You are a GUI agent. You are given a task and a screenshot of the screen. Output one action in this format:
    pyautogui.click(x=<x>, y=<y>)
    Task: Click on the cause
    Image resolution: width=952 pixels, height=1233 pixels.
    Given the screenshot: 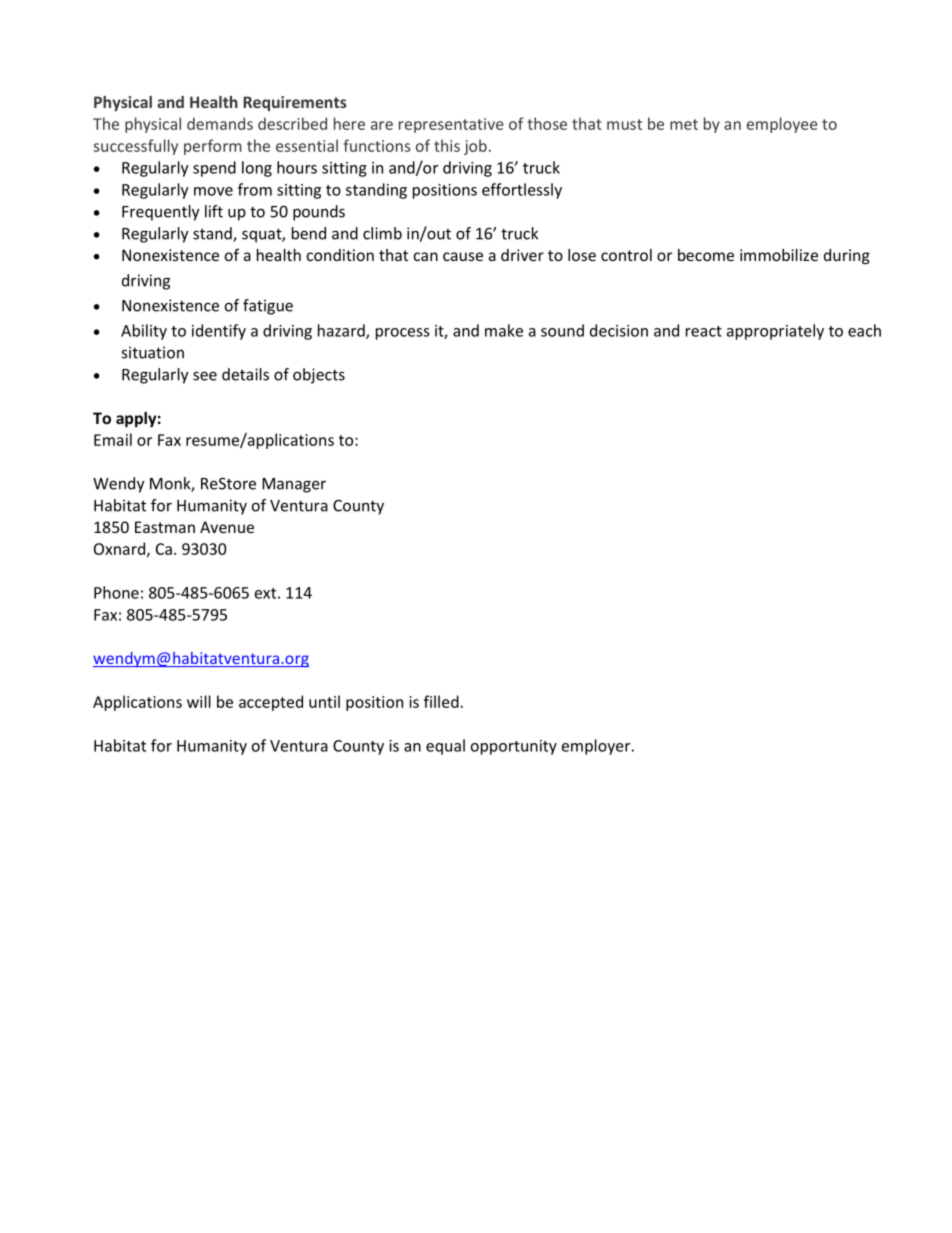 What is the action you would take?
    pyautogui.click(x=463, y=256)
